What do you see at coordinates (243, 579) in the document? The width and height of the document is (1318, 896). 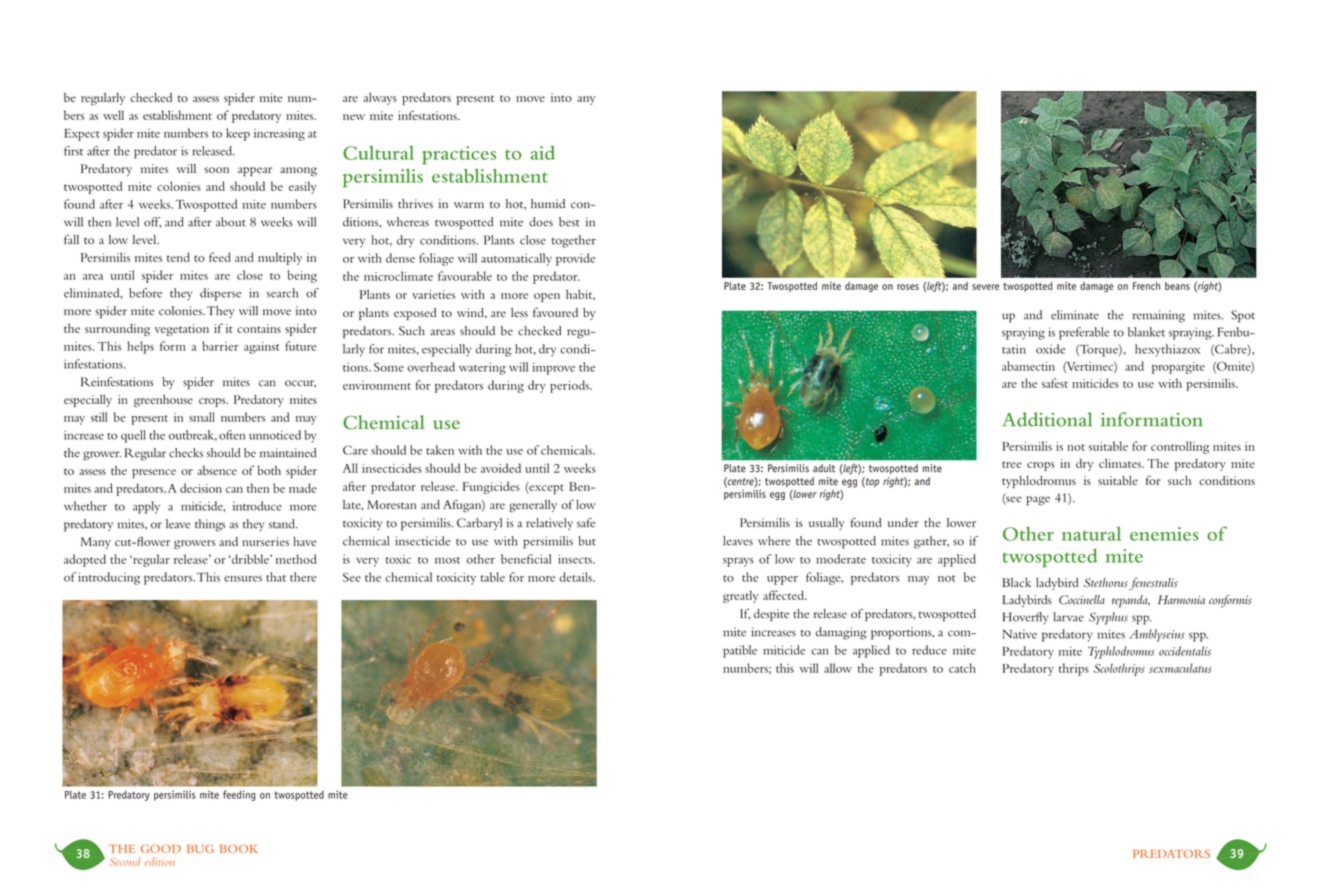 I see `ensures` at bounding box center [243, 579].
